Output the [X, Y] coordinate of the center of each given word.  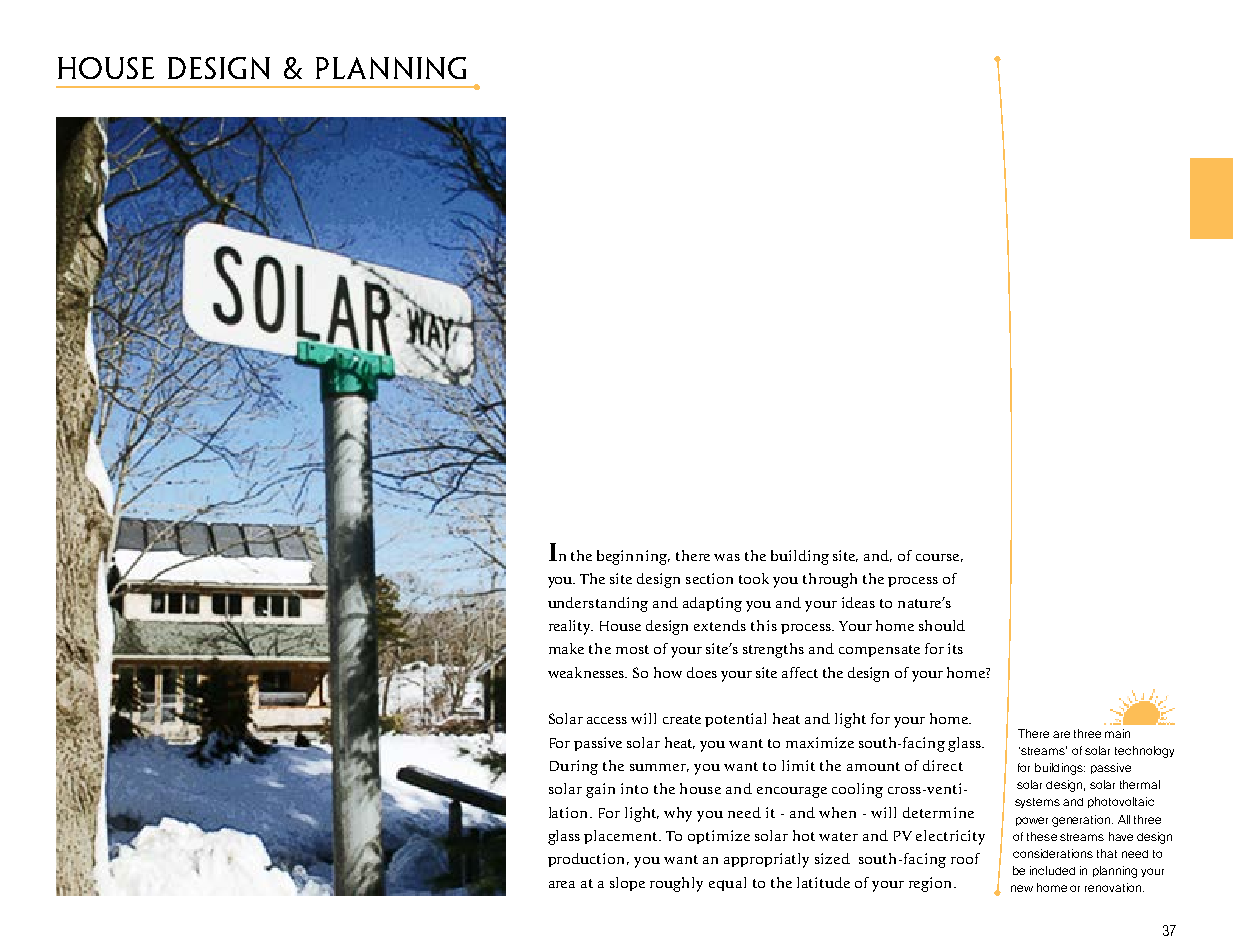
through [830, 580]
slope [627, 884]
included [1052, 870]
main [1117, 733]
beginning [633, 557]
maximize [820, 742]
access [607, 720]
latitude [823, 882]
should [942, 625]
